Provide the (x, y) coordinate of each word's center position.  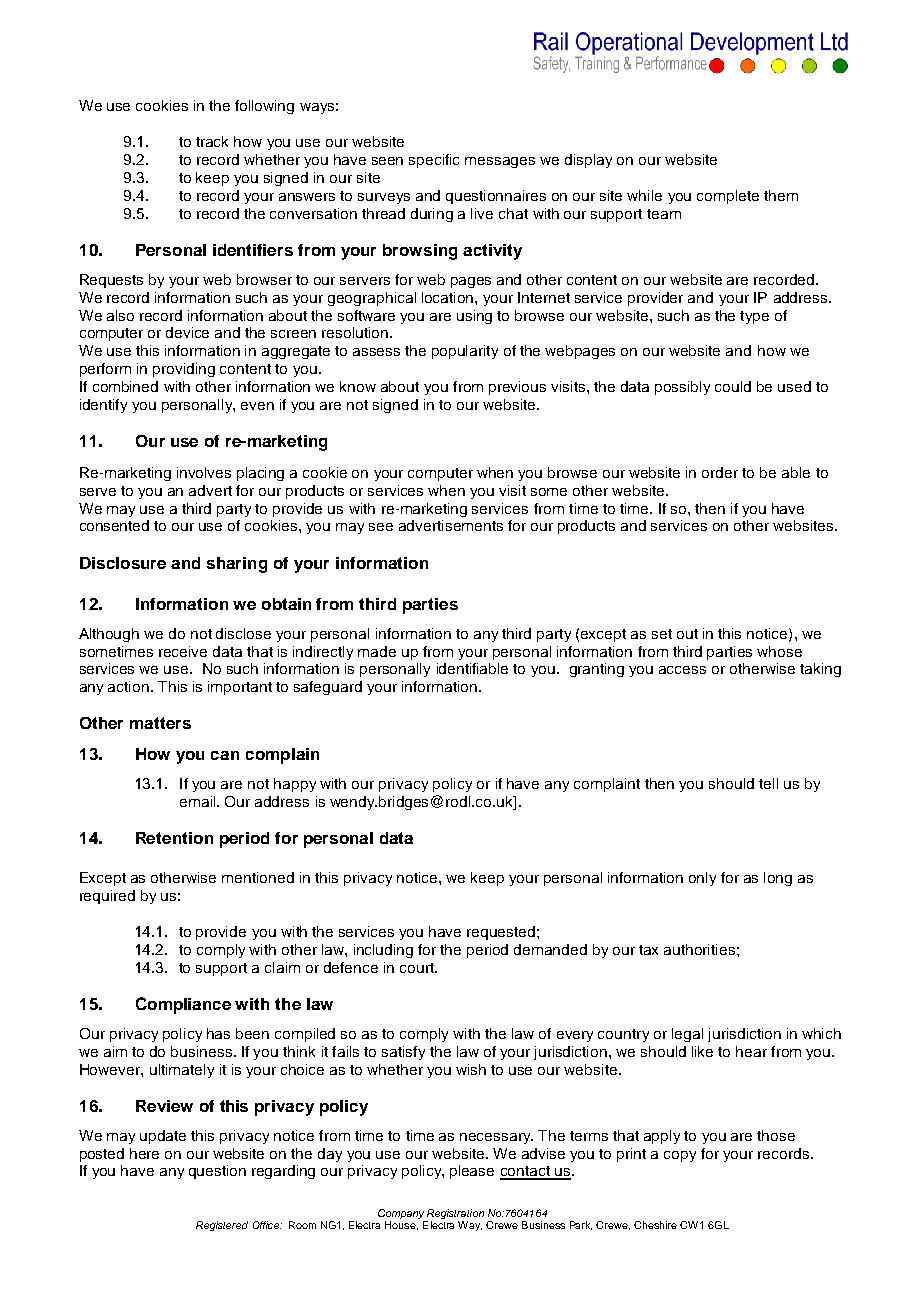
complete (728, 197)
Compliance (183, 1005)
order (720, 472)
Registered (222, 1226)
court (418, 968)
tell (768, 783)
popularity (465, 352)
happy (295, 785)
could (733, 386)
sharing (237, 565)
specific (434, 161)
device (187, 332)
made (377, 651)
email (199, 801)
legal (687, 1035)
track (212, 141)
